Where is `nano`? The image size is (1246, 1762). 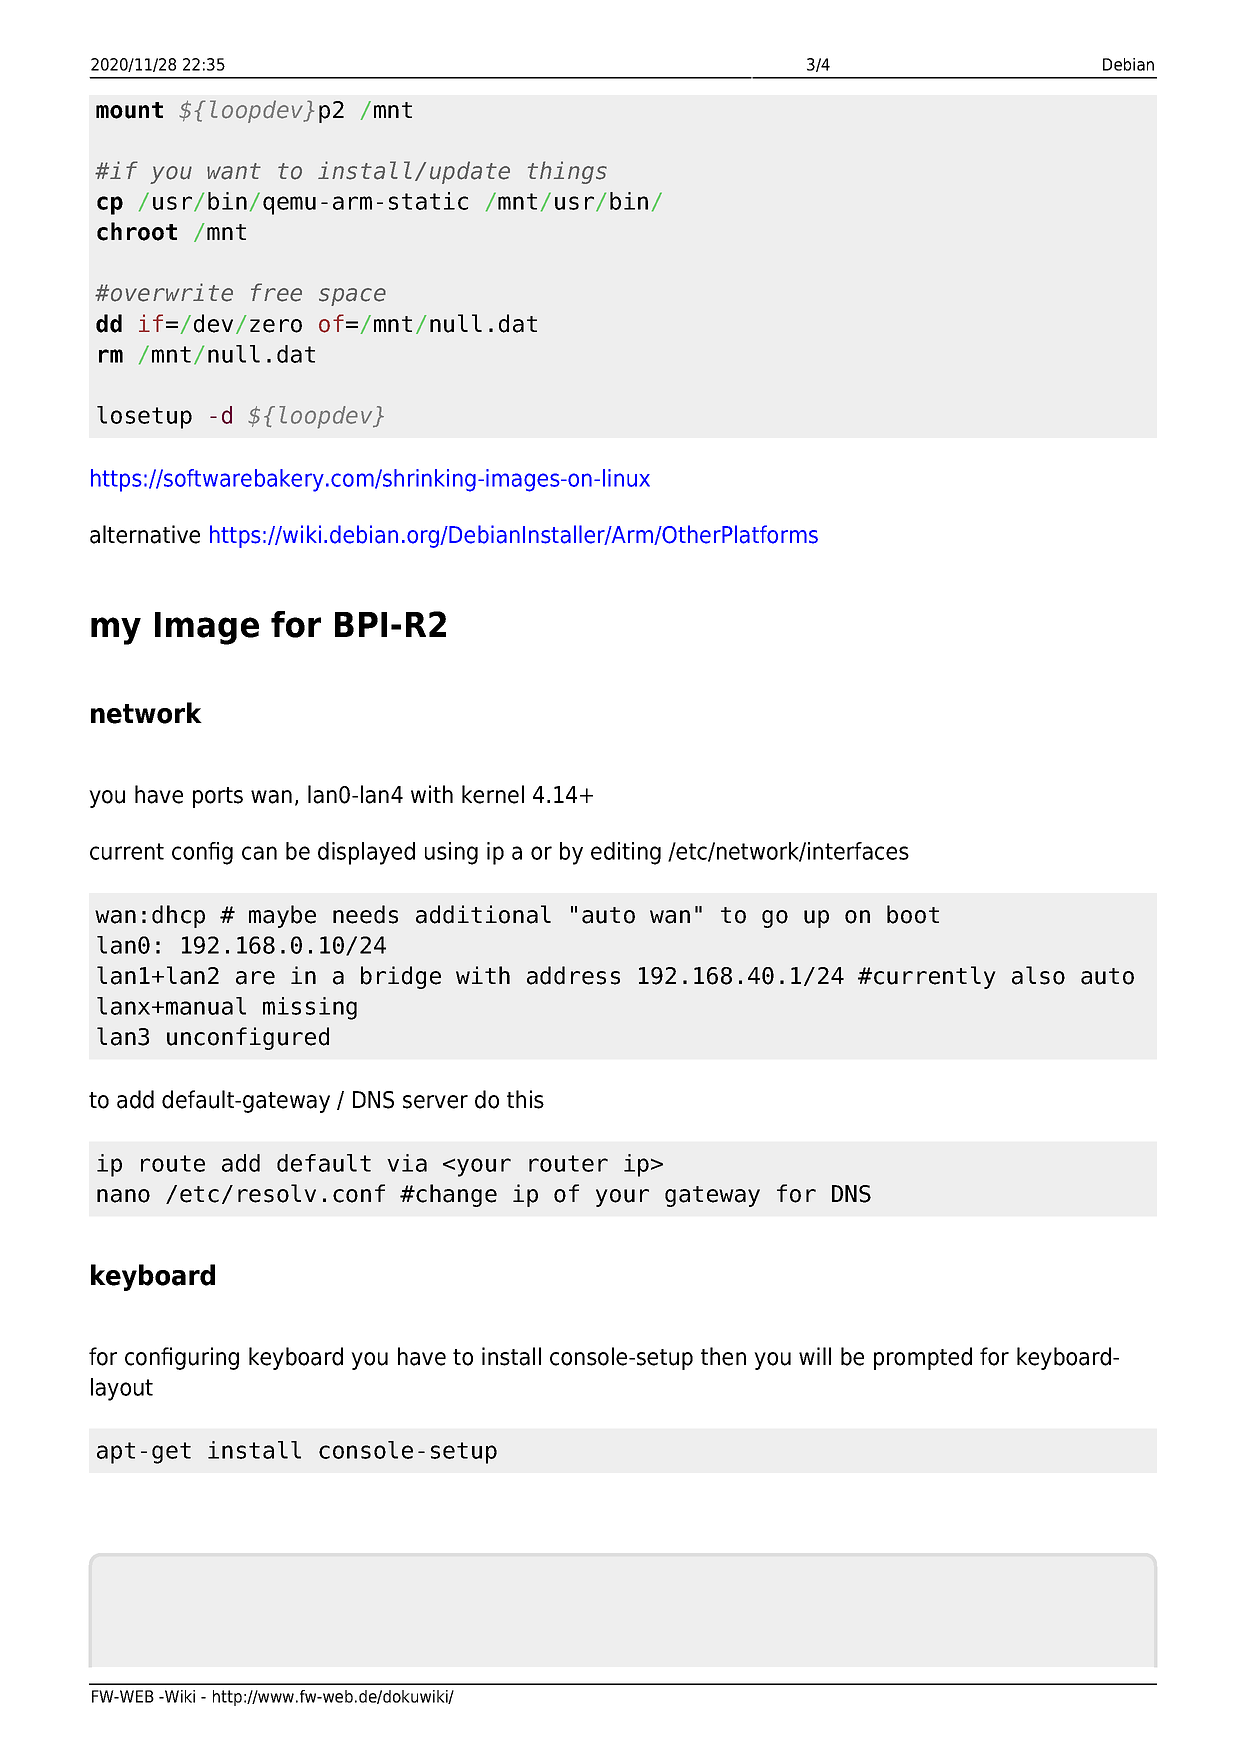
nano is located at coordinates (123, 1196).
